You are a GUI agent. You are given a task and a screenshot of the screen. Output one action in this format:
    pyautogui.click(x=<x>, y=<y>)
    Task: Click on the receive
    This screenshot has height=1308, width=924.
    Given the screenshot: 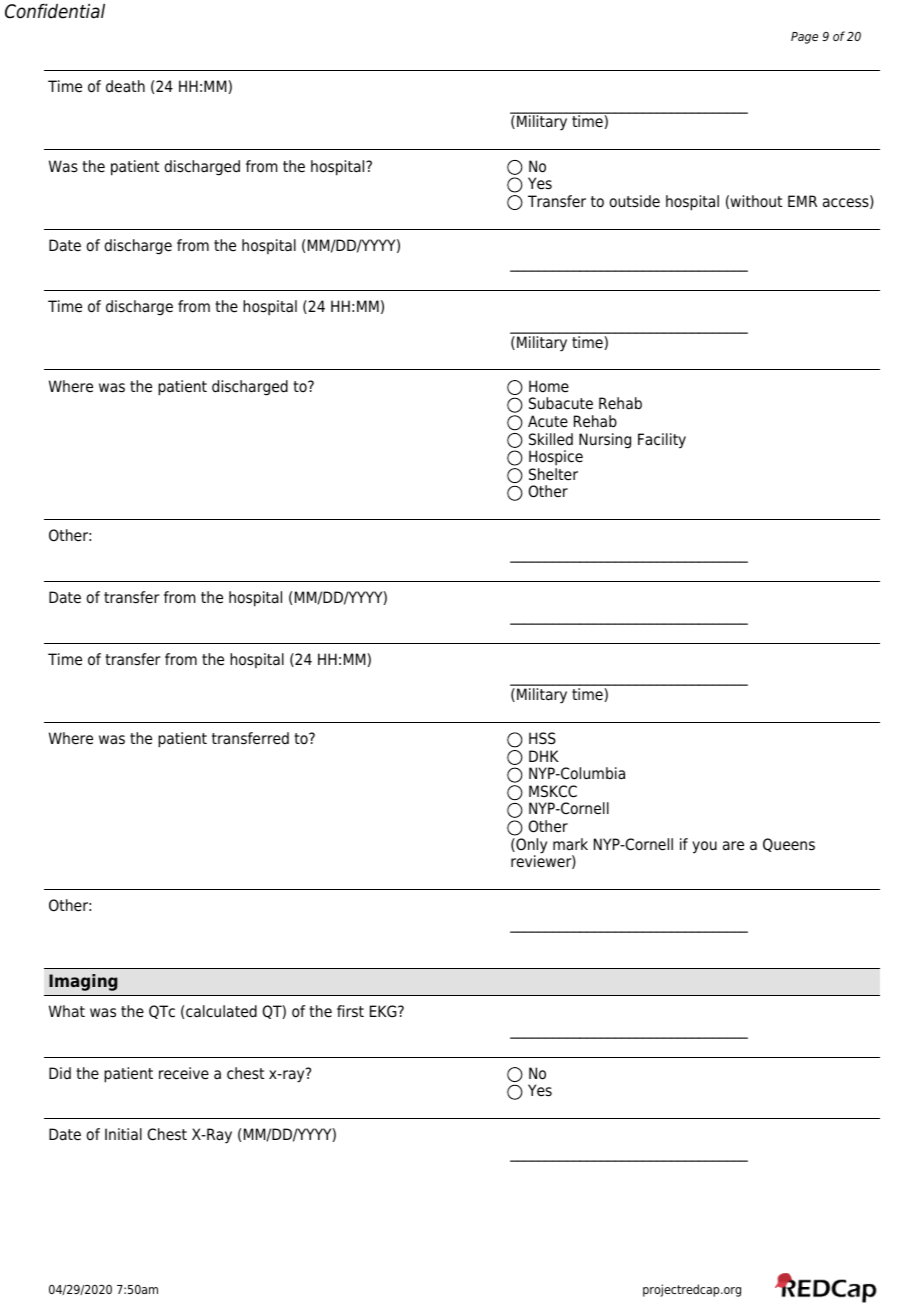 What is the action you would take?
    pyautogui.click(x=184, y=1073)
